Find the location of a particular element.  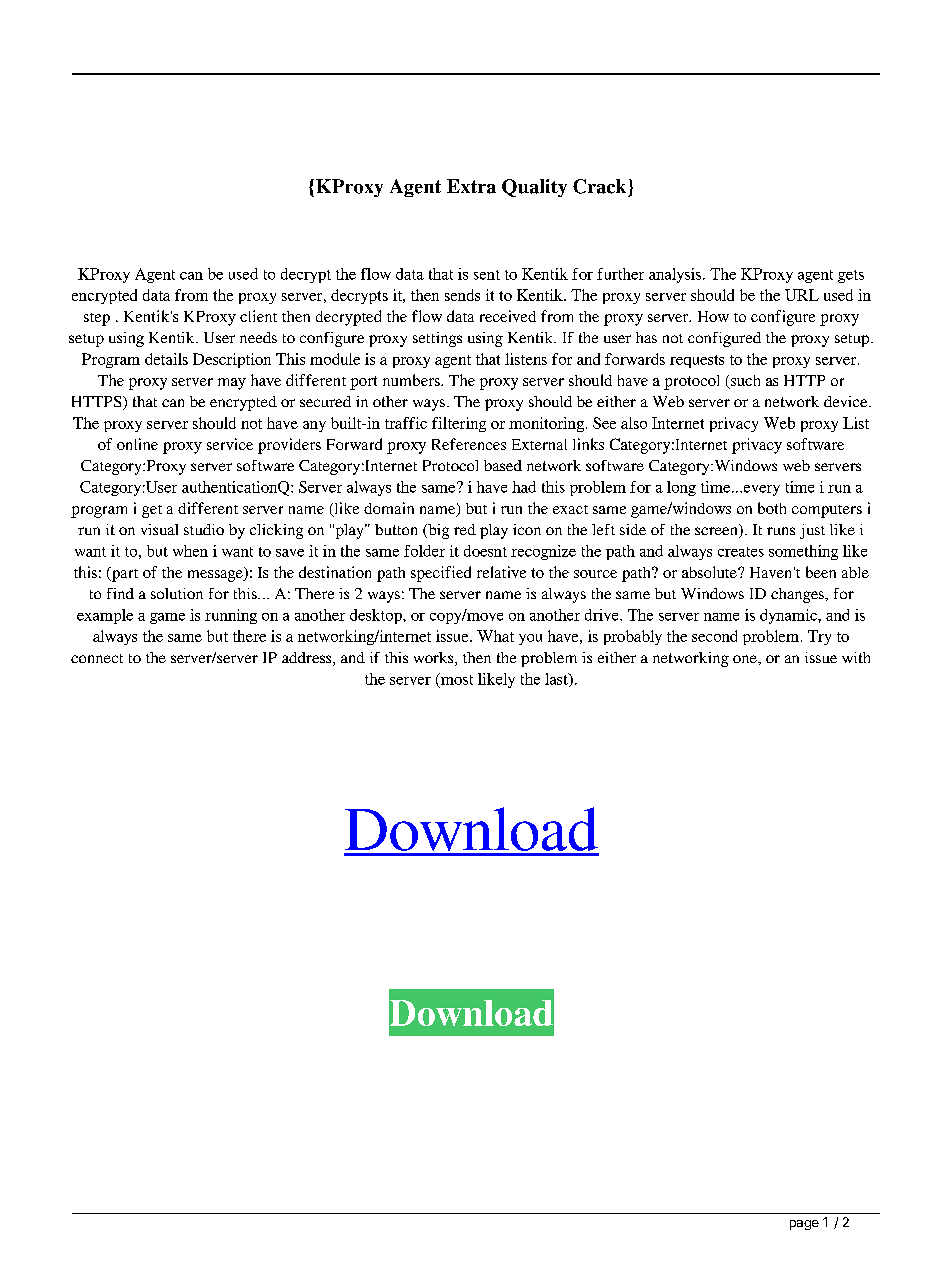

page is located at coordinates (804, 1225).
